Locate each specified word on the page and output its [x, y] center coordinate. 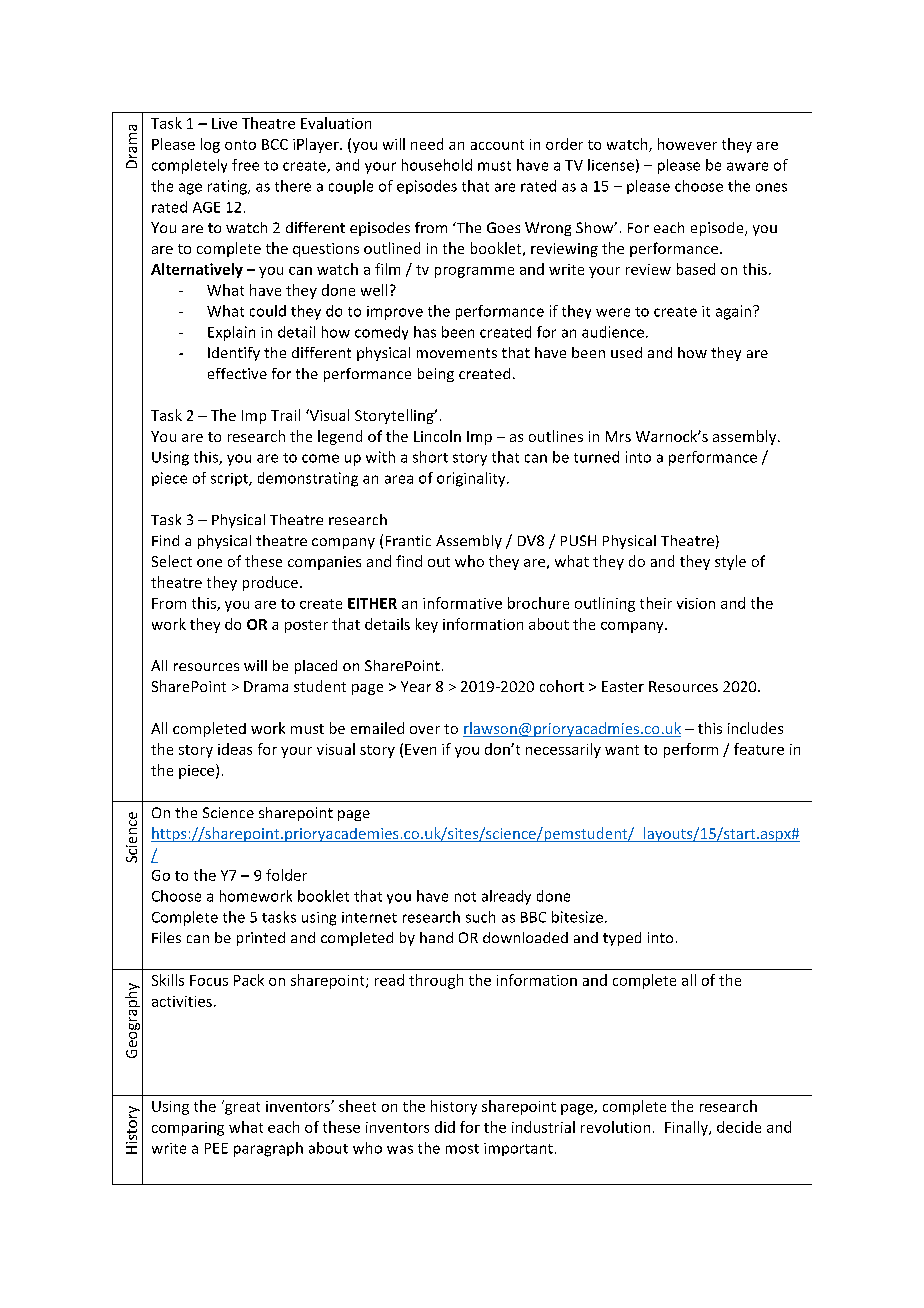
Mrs [618, 436]
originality [472, 479]
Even [420, 749]
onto [240, 145]
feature [759, 749]
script [230, 479]
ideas [235, 749]
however [687, 144]
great [241, 1107]
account [497, 145]
